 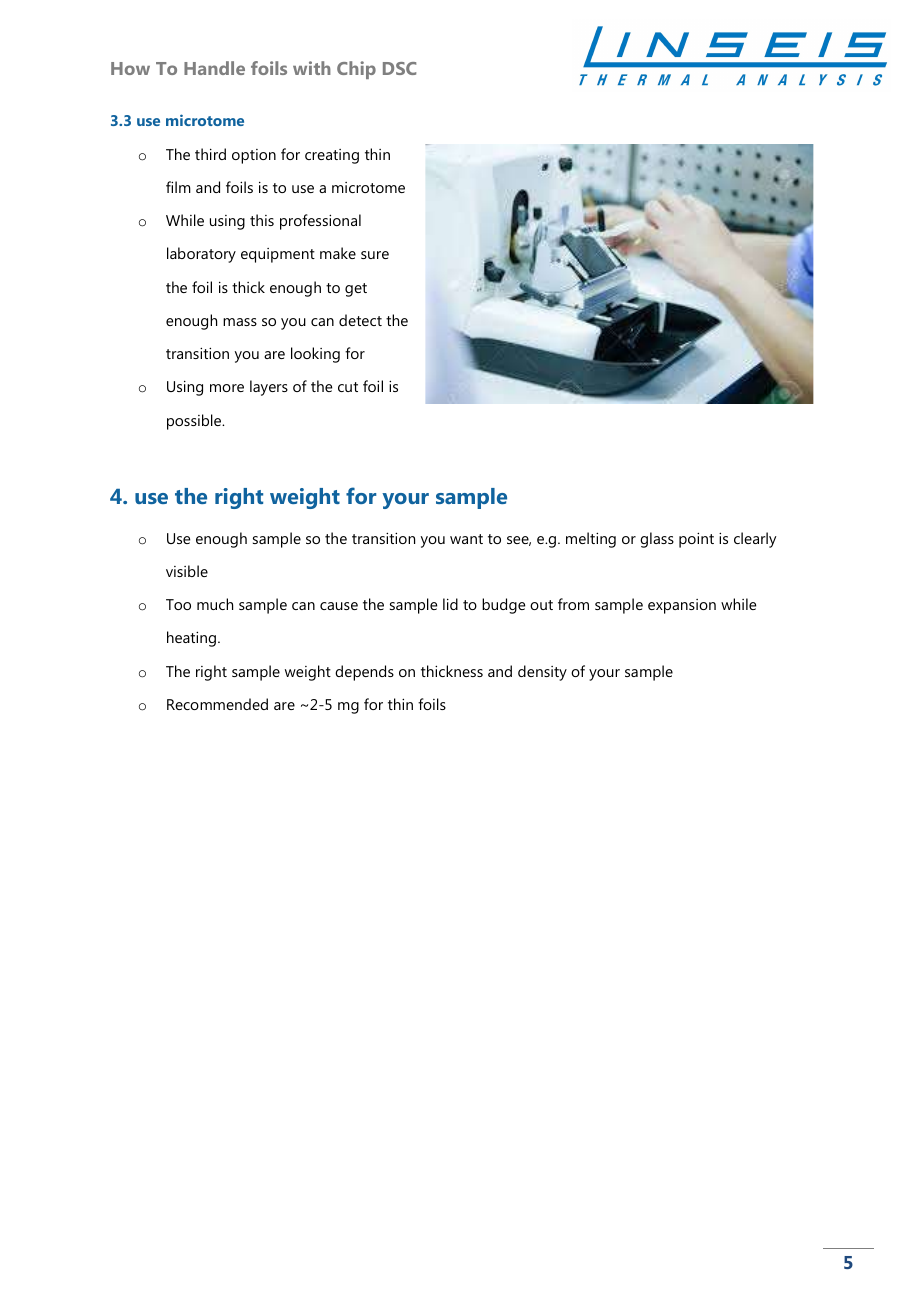 I want to click on point, so click(x=696, y=540).
